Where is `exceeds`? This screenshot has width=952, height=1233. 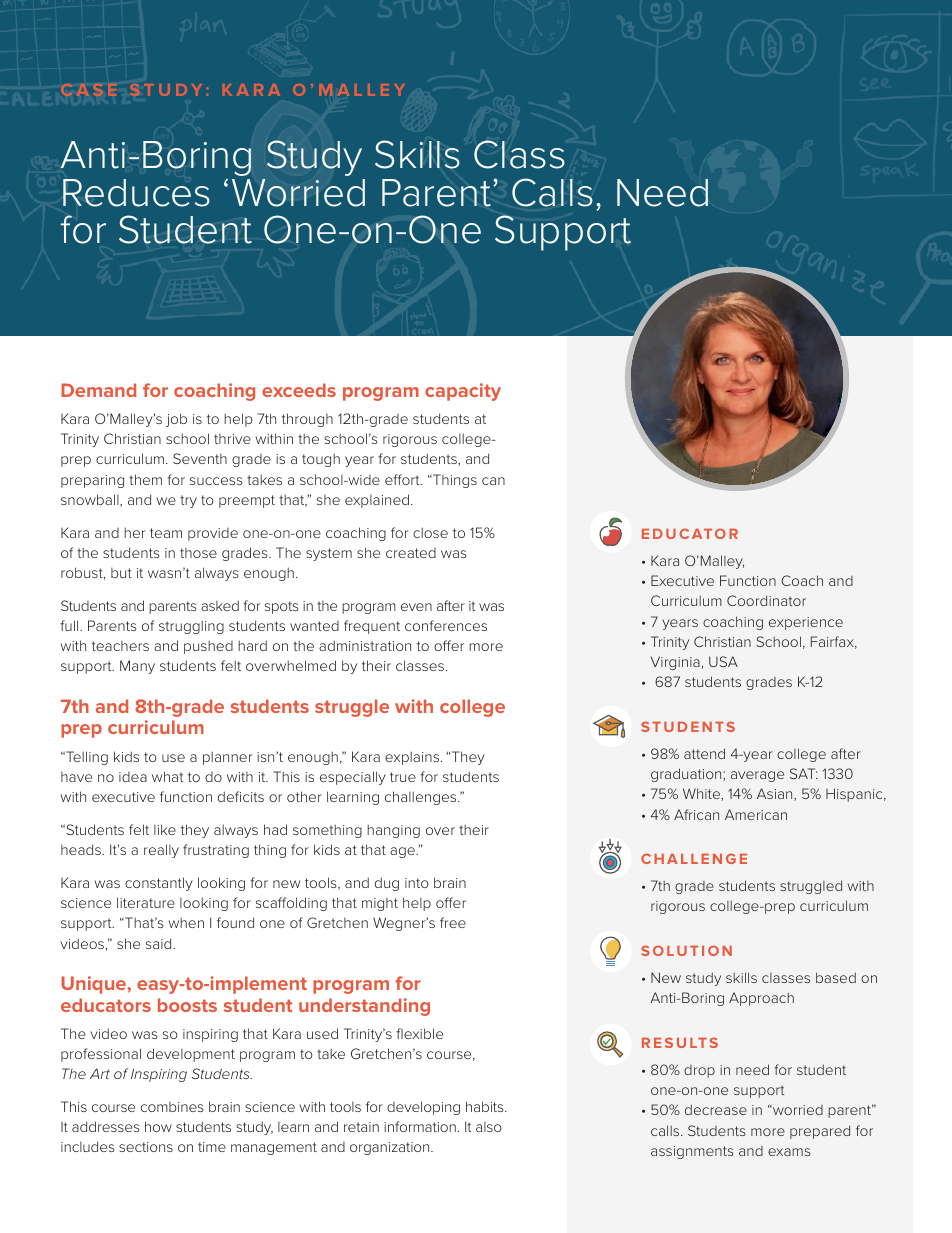
exceeds is located at coordinates (299, 390).
